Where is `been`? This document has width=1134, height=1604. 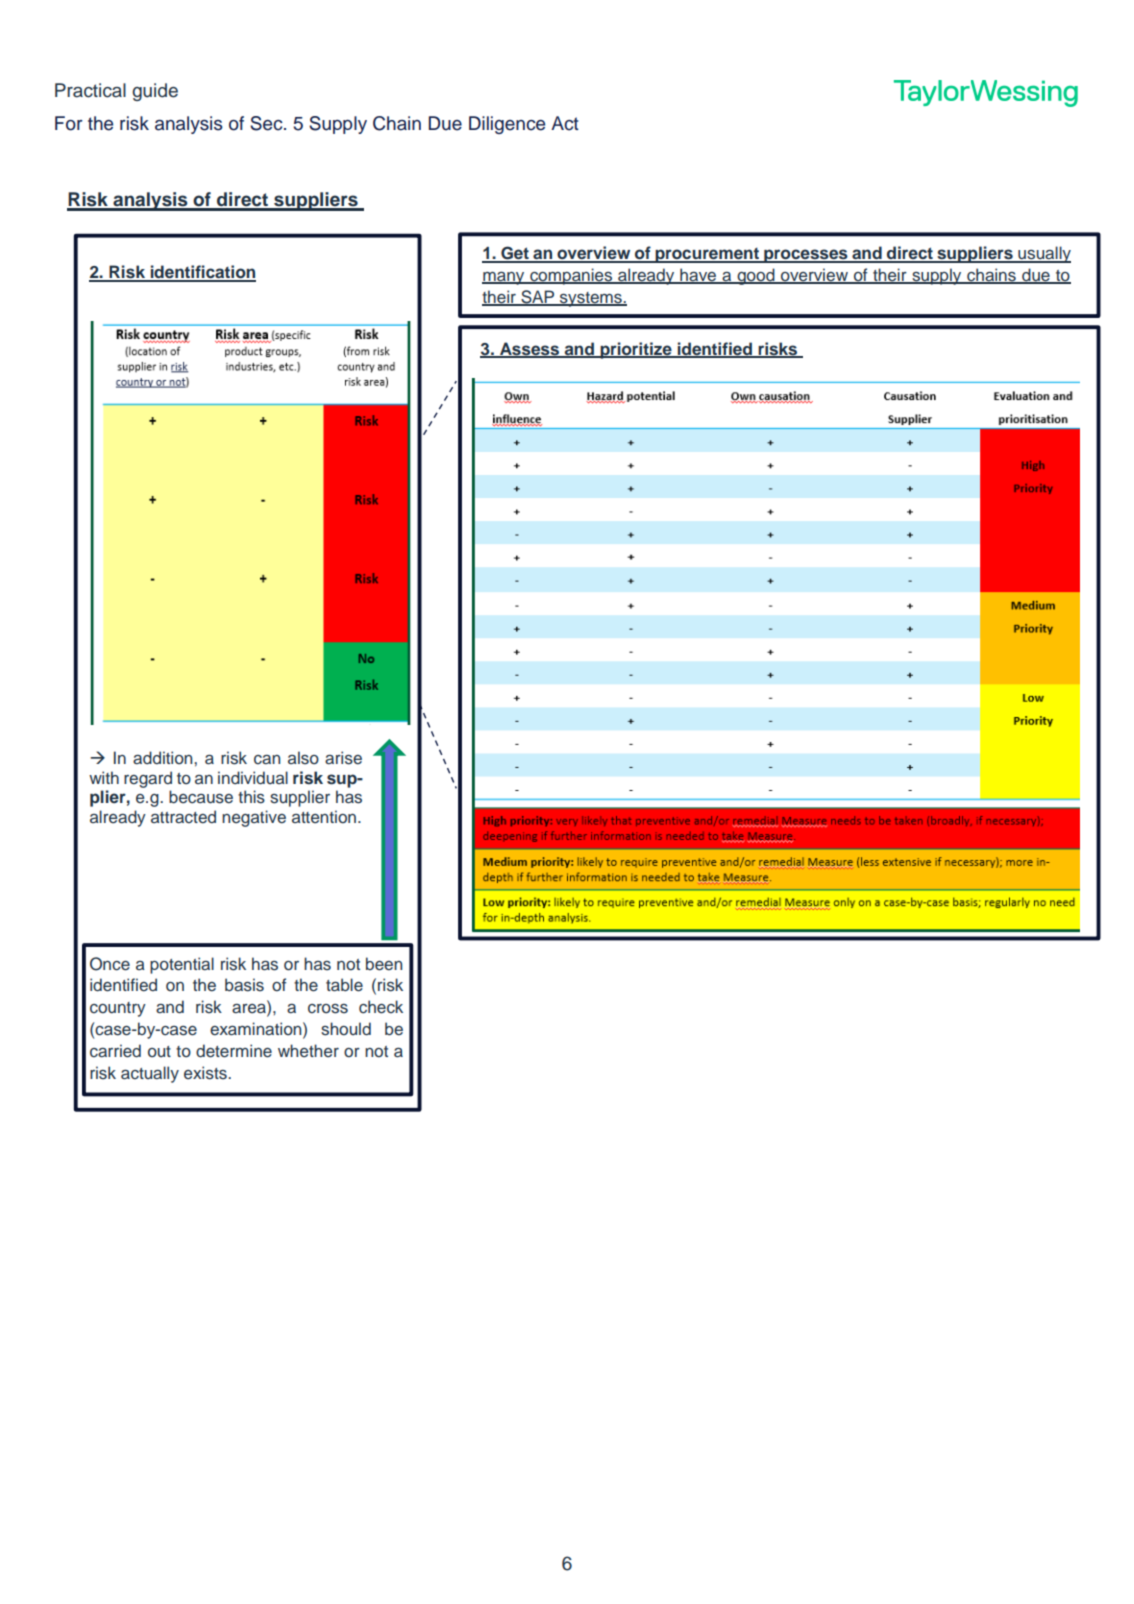 been is located at coordinates (384, 964).
